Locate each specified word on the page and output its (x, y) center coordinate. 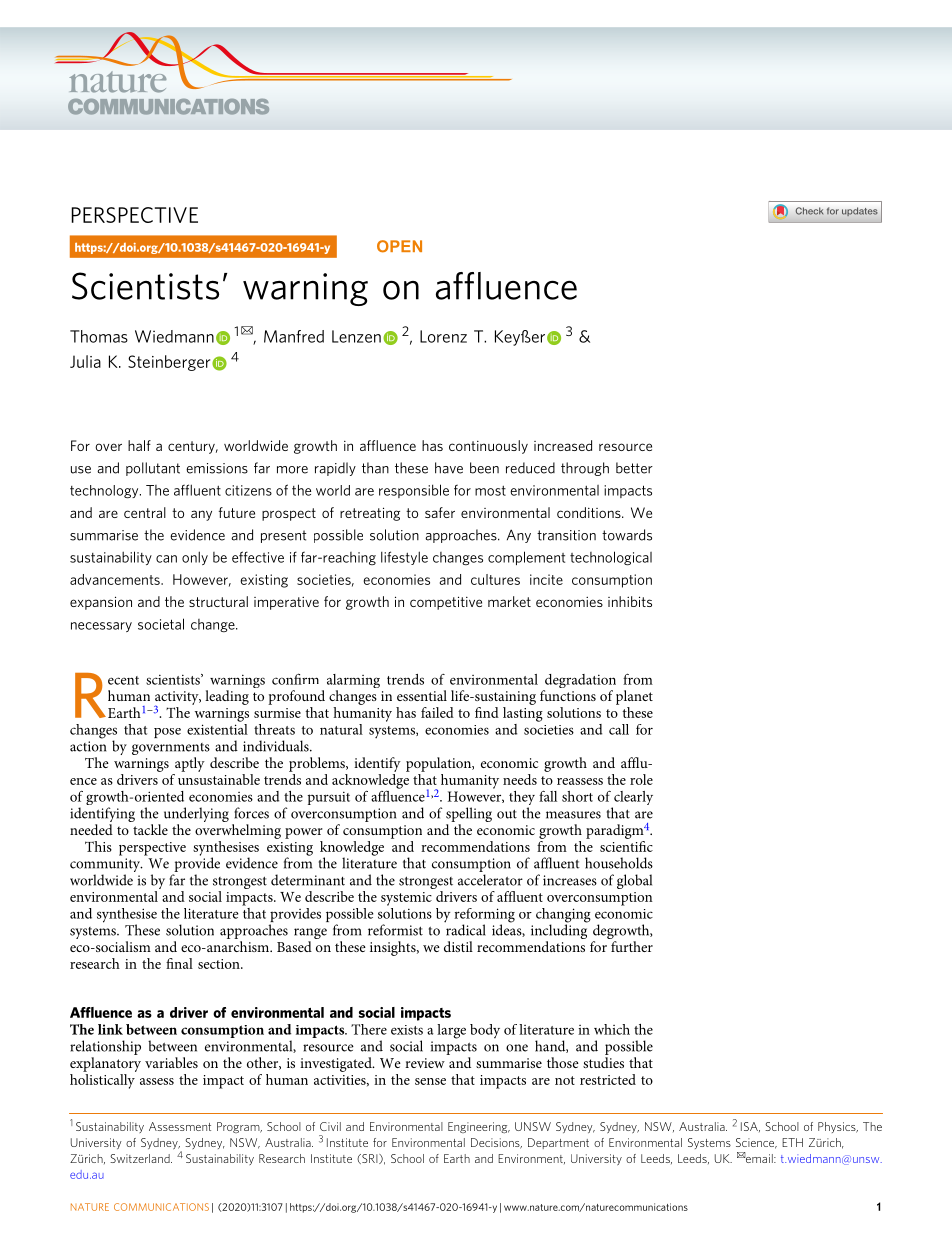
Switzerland (141, 1158)
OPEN (399, 246)
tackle (150, 829)
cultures (495, 579)
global (634, 881)
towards (627, 535)
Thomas (99, 336)
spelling (469, 816)
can (166, 559)
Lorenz (443, 336)
